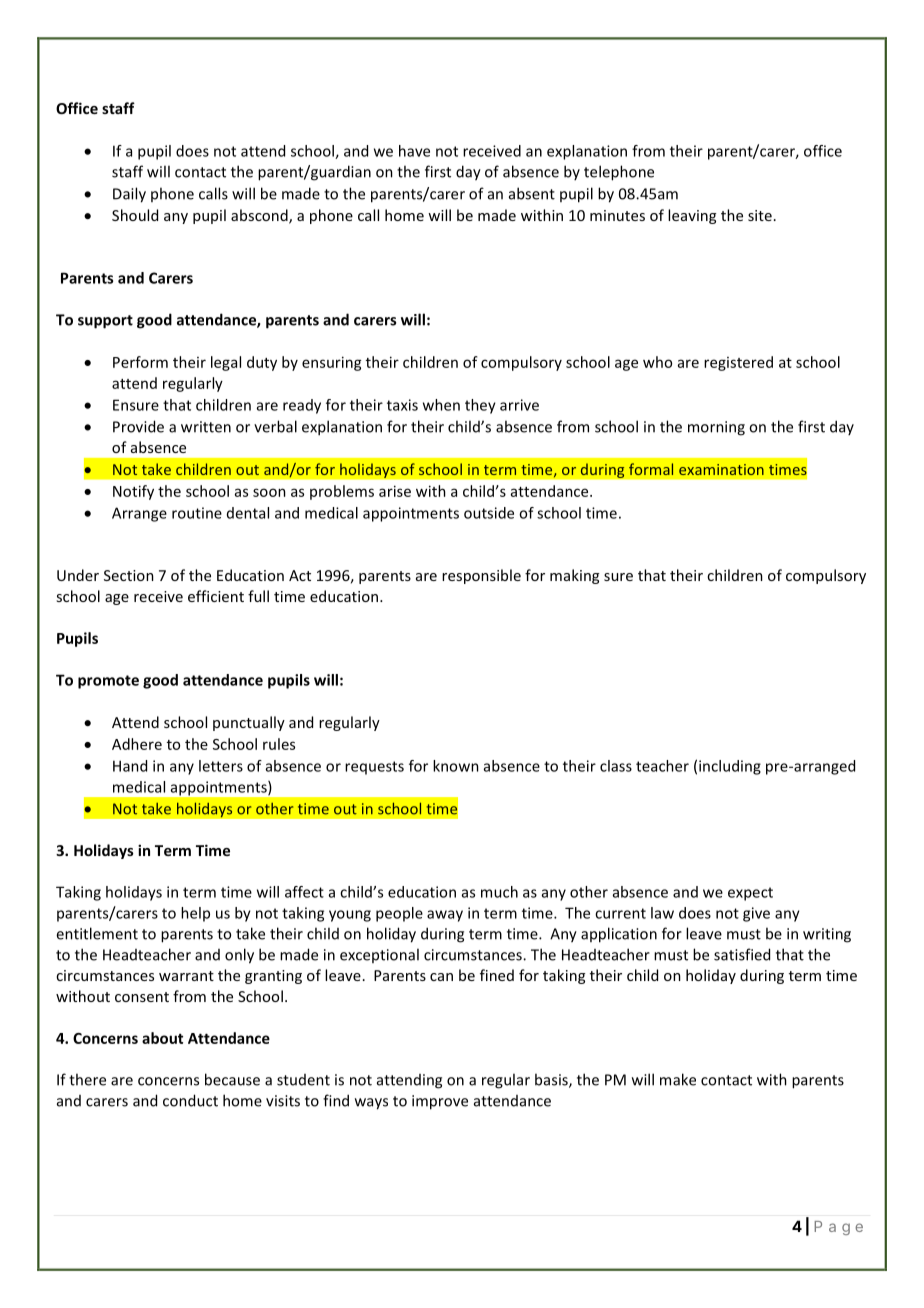 This screenshot has height=1308, width=924. I want to click on Notify, so click(133, 492).
